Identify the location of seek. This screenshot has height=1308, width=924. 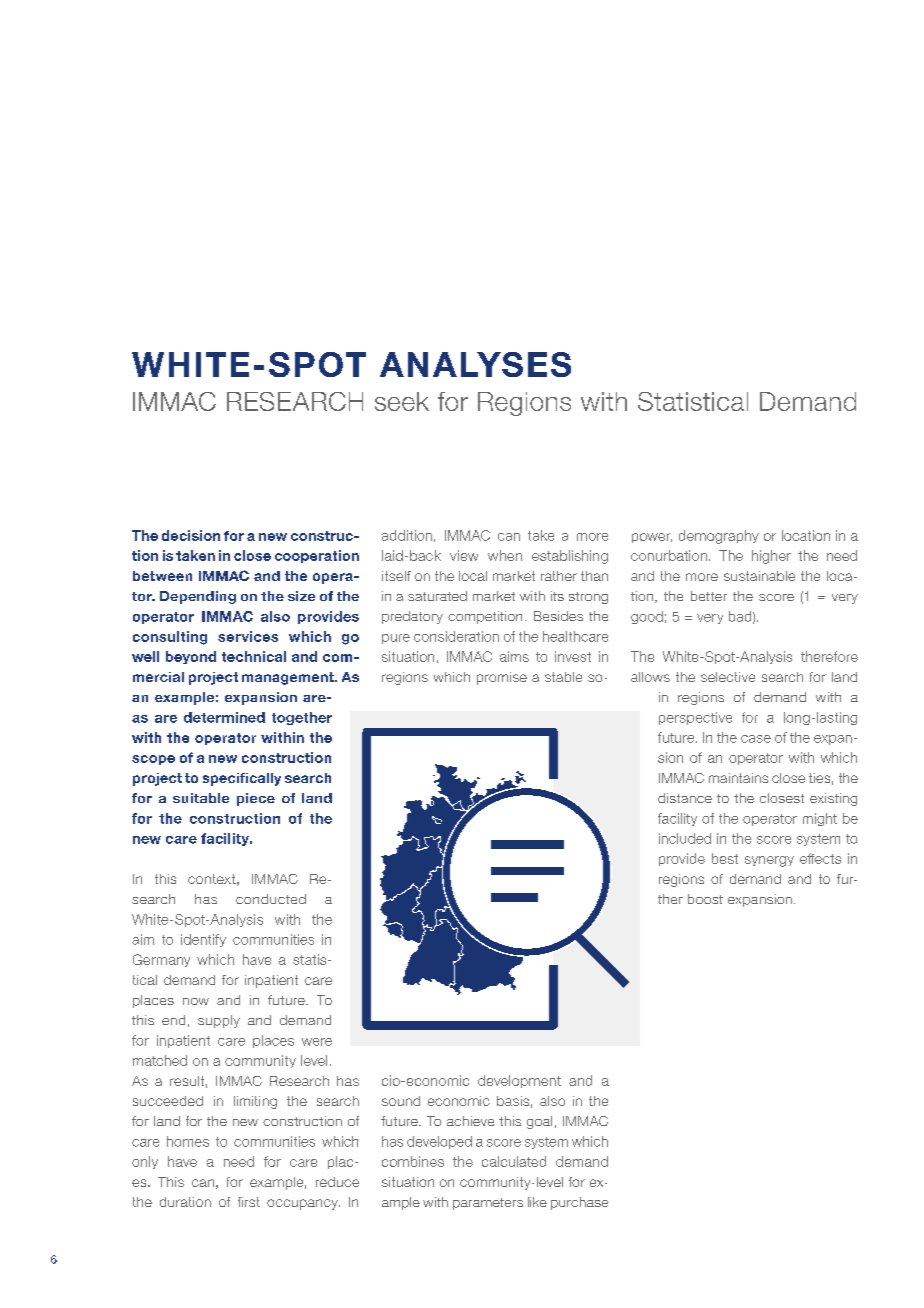
(402, 401).
